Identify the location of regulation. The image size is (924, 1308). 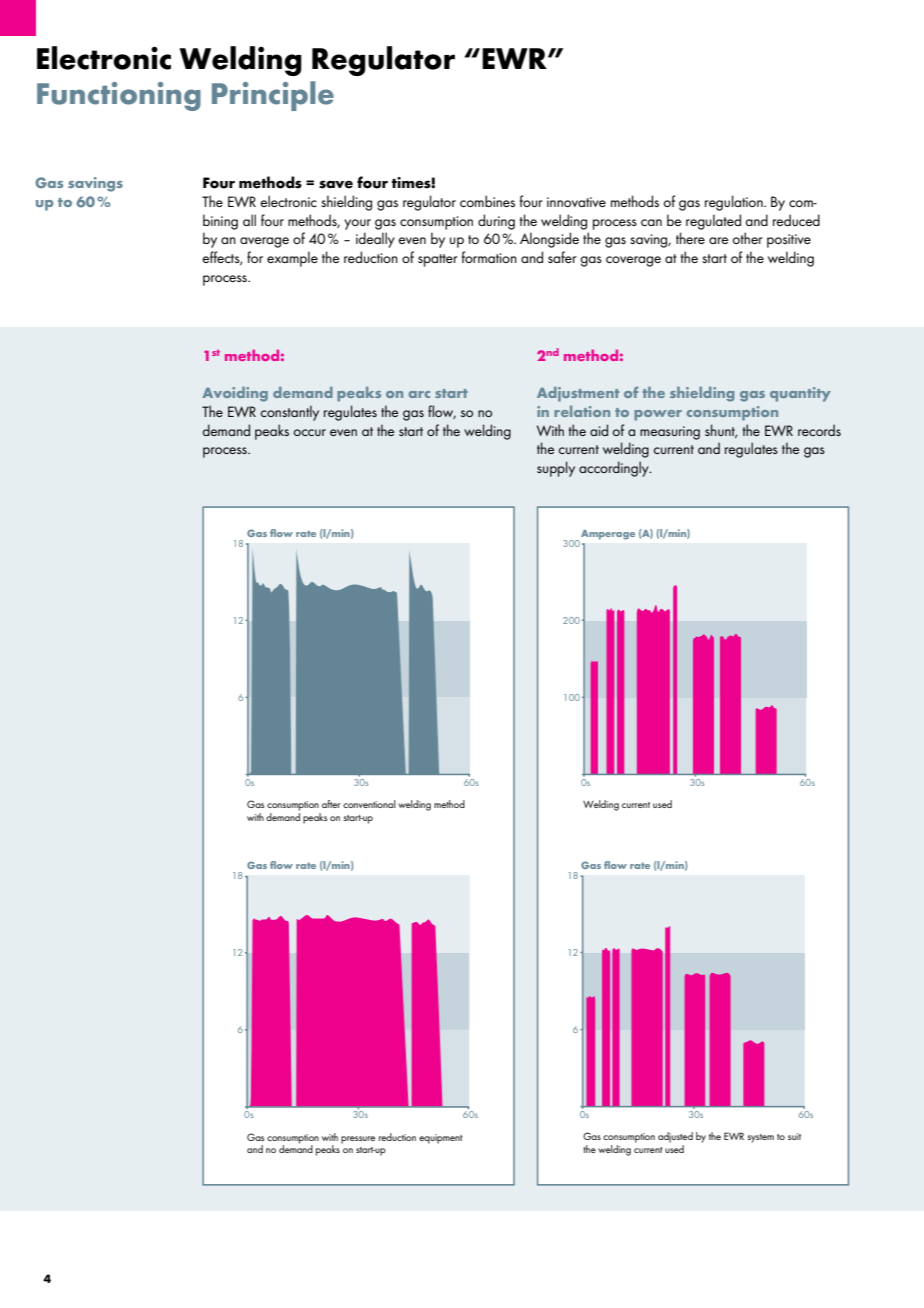
(735, 203).
